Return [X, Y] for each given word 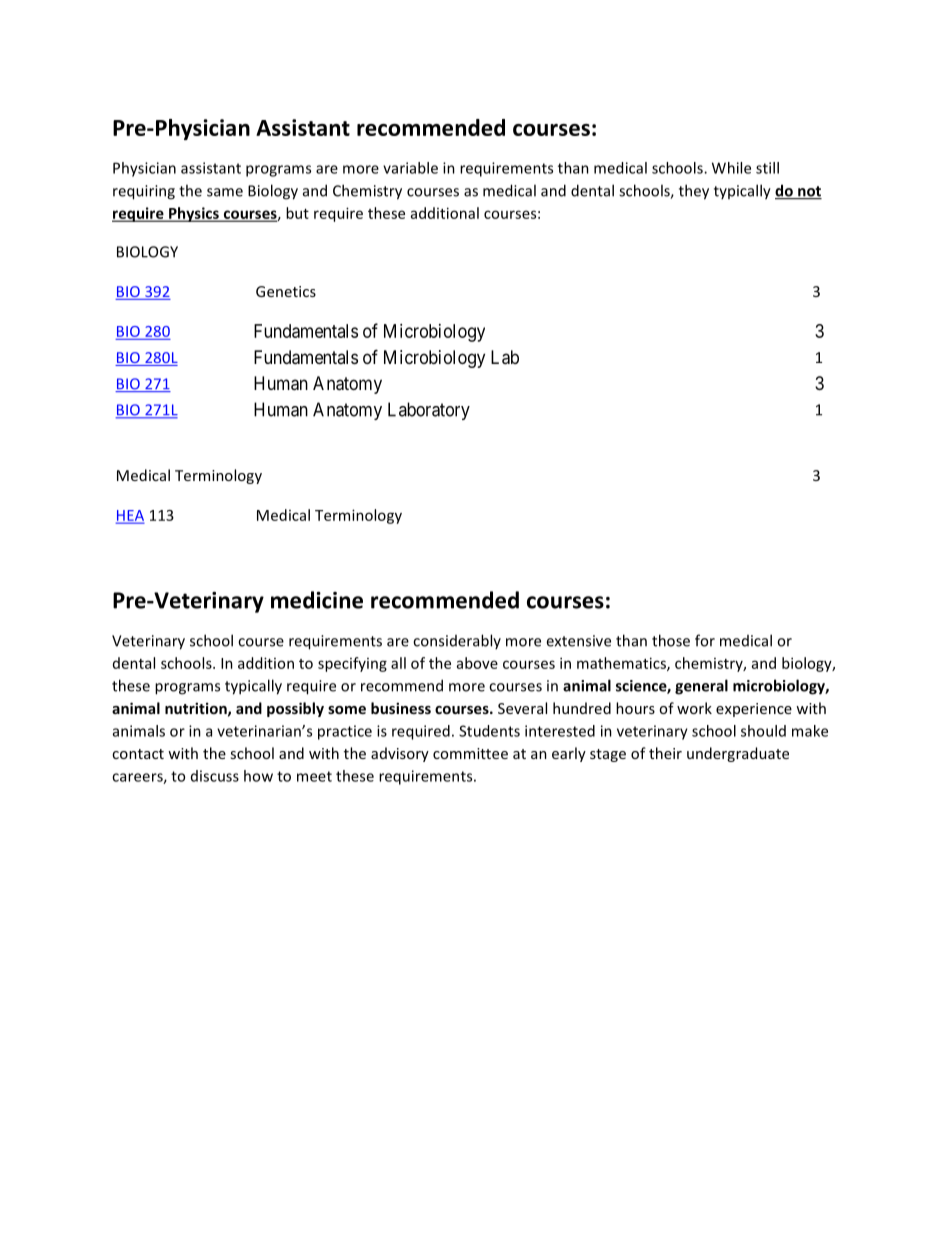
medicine [317, 600]
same [225, 192]
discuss [215, 776]
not [809, 192]
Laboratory [429, 411]
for [705, 640]
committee [470, 753]
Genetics [286, 291]
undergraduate [738, 754]
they [694, 192]
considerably [457, 641]
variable [410, 168]
